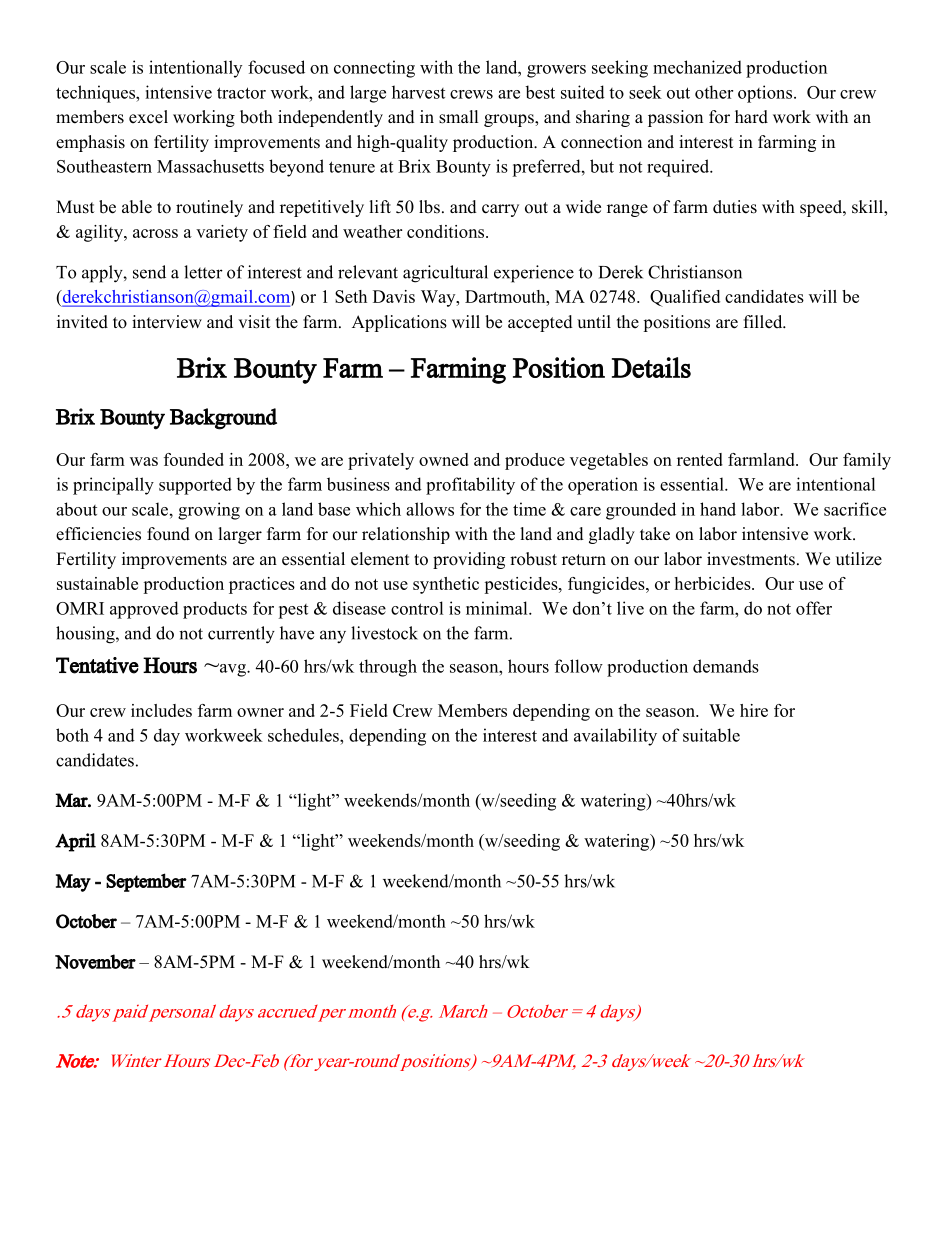 The width and height of the page is (952, 1233). Describe the element at coordinates (754, 710) in the page. I see `hire` at that location.
